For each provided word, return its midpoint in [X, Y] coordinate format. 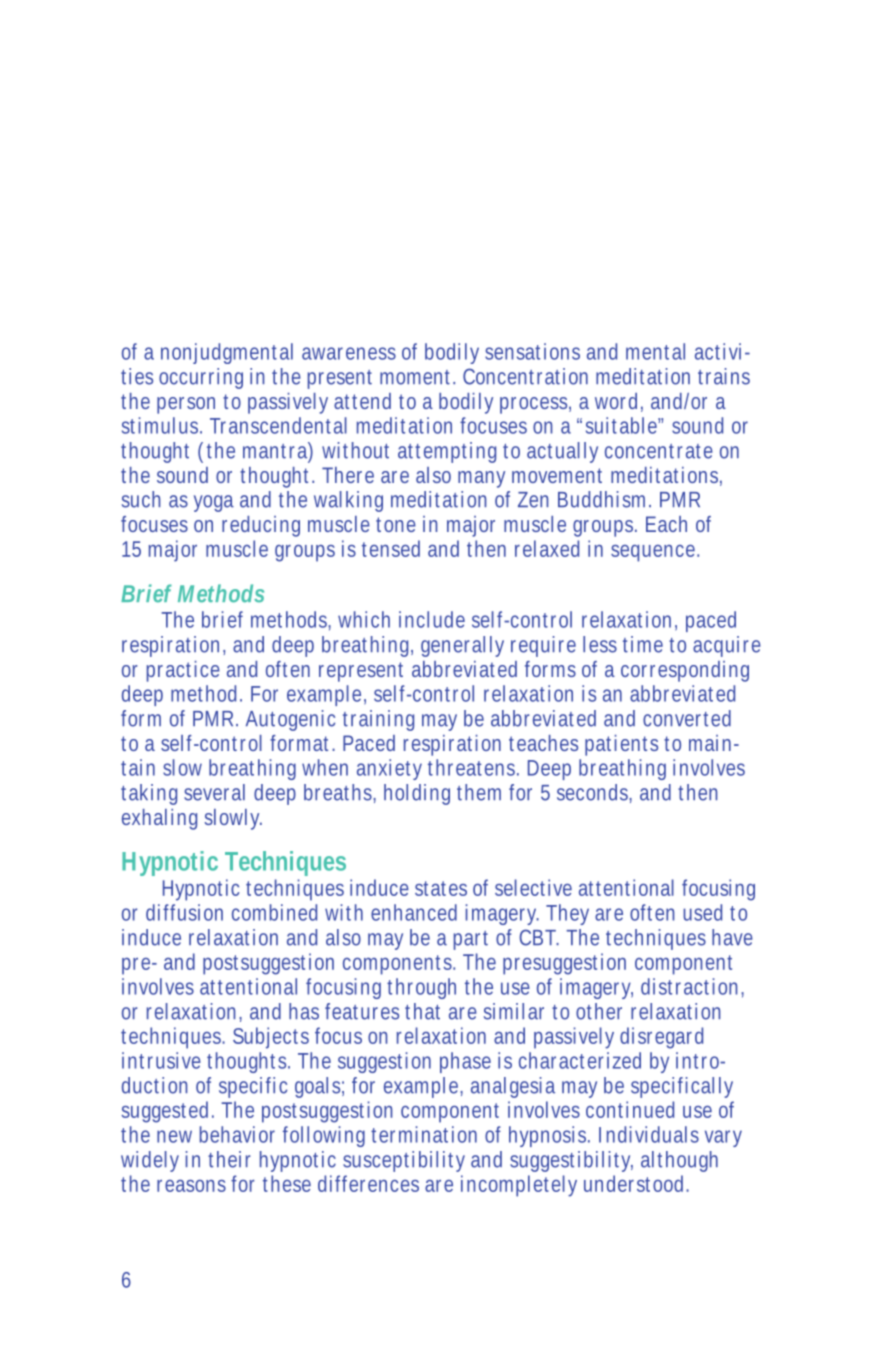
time [643, 644]
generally [462, 646]
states [441, 888]
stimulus [162, 425]
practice [183, 671]
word [619, 402]
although [679, 1161]
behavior [237, 1134]
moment [417, 377]
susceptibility [404, 1161]
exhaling [159, 819]
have [732, 937]
